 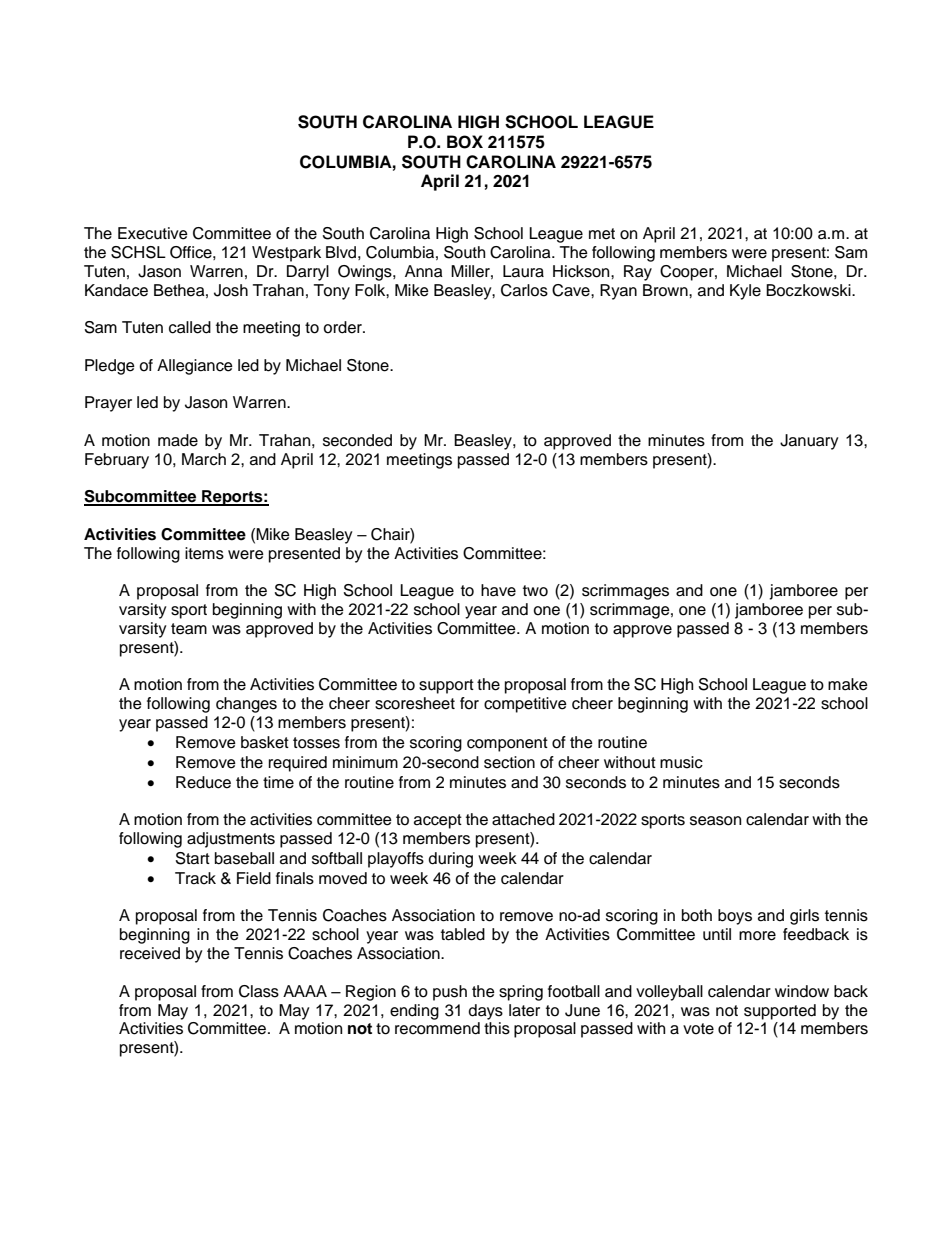 What do you see at coordinates (602, 234) in the image?
I see `met` at bounding box center [602, 234].
